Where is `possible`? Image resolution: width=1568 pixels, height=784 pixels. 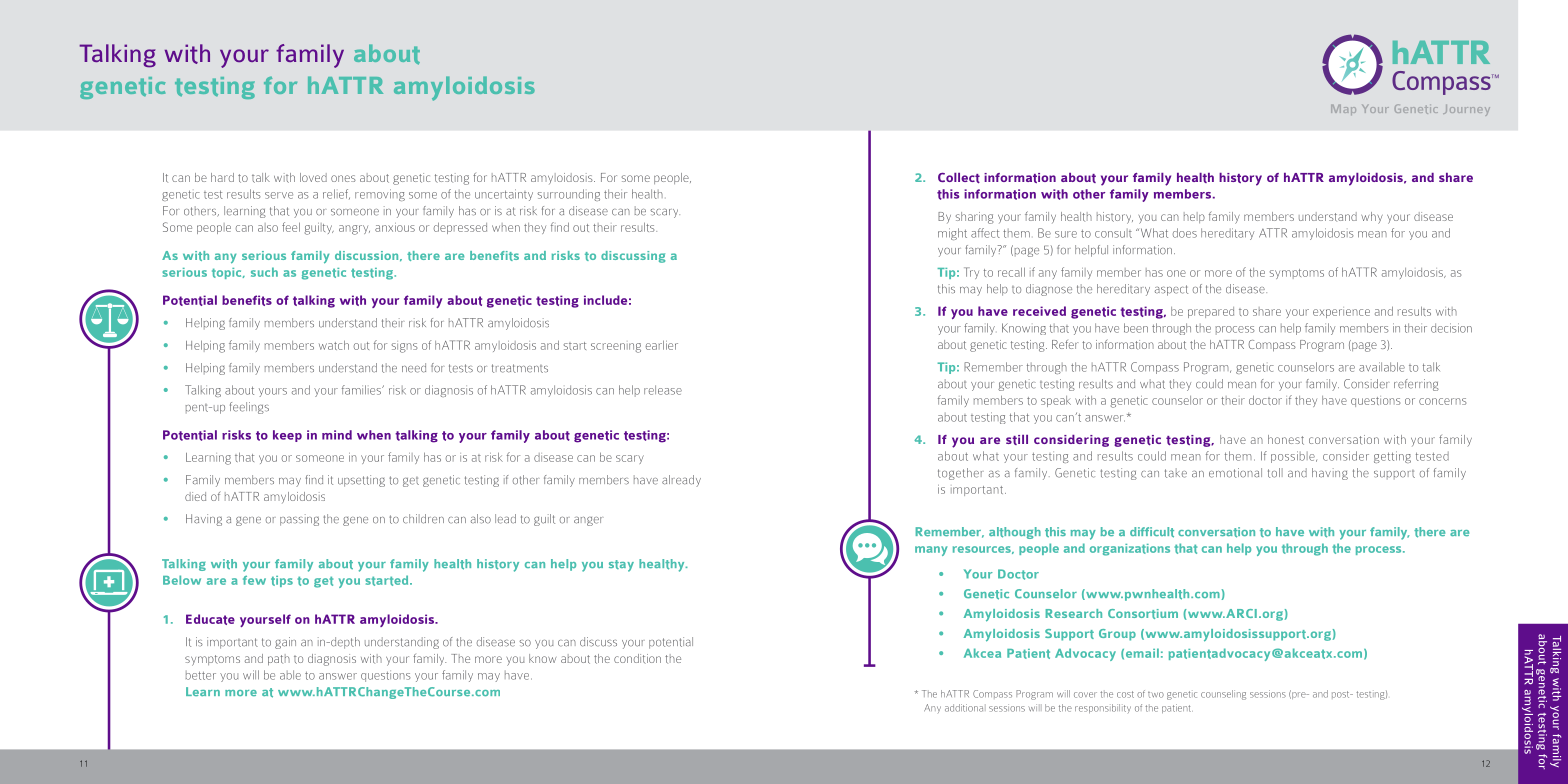 possible is located at coordinates (1294, 457).
